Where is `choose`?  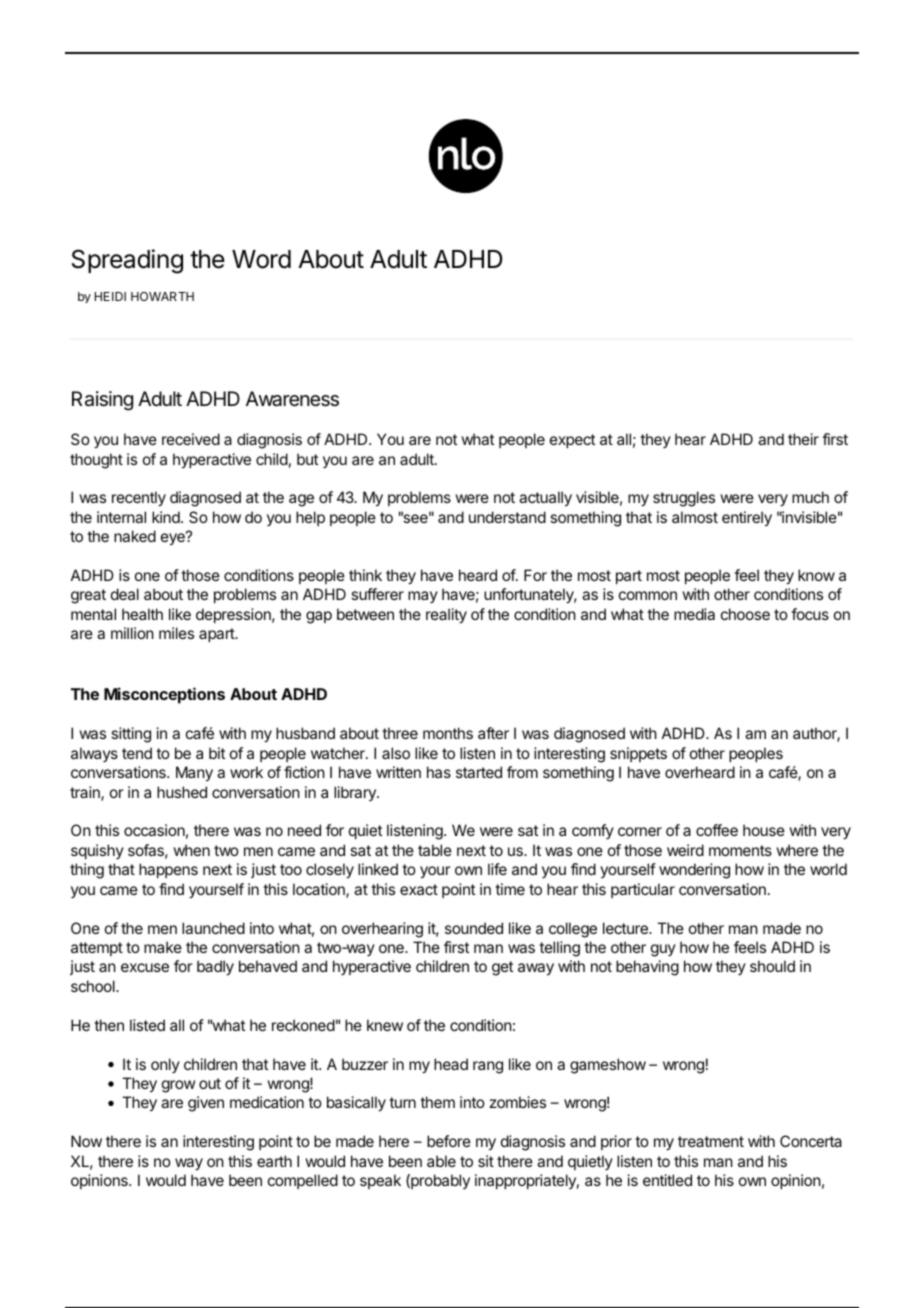 choose is located at coordinates (745, 614).
